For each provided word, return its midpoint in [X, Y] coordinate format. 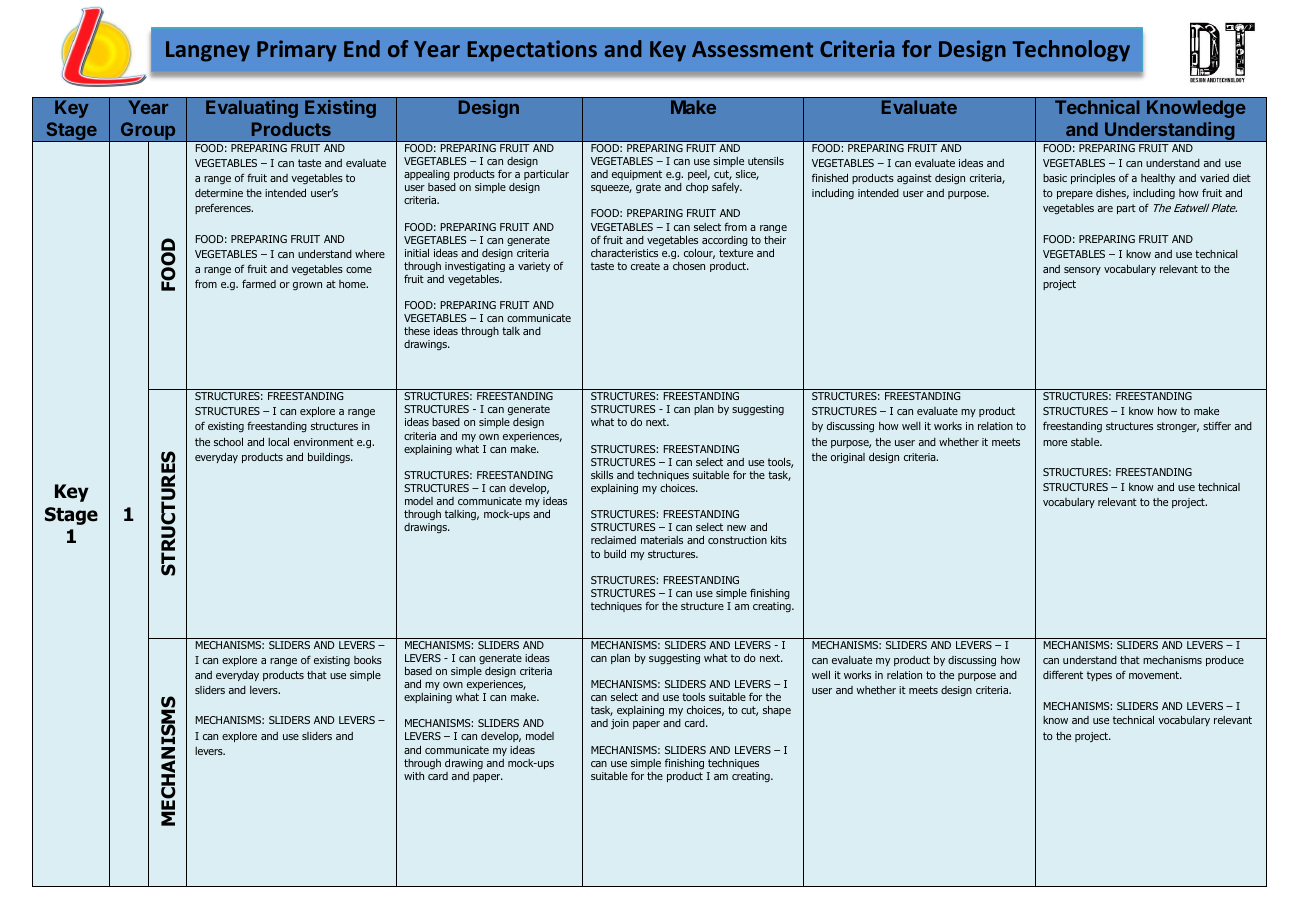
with [414, 776]
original [848, 458]
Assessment [752, 49]
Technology [1071, 51]
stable [1086, 442]
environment [324, 442]
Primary [297, 51]
